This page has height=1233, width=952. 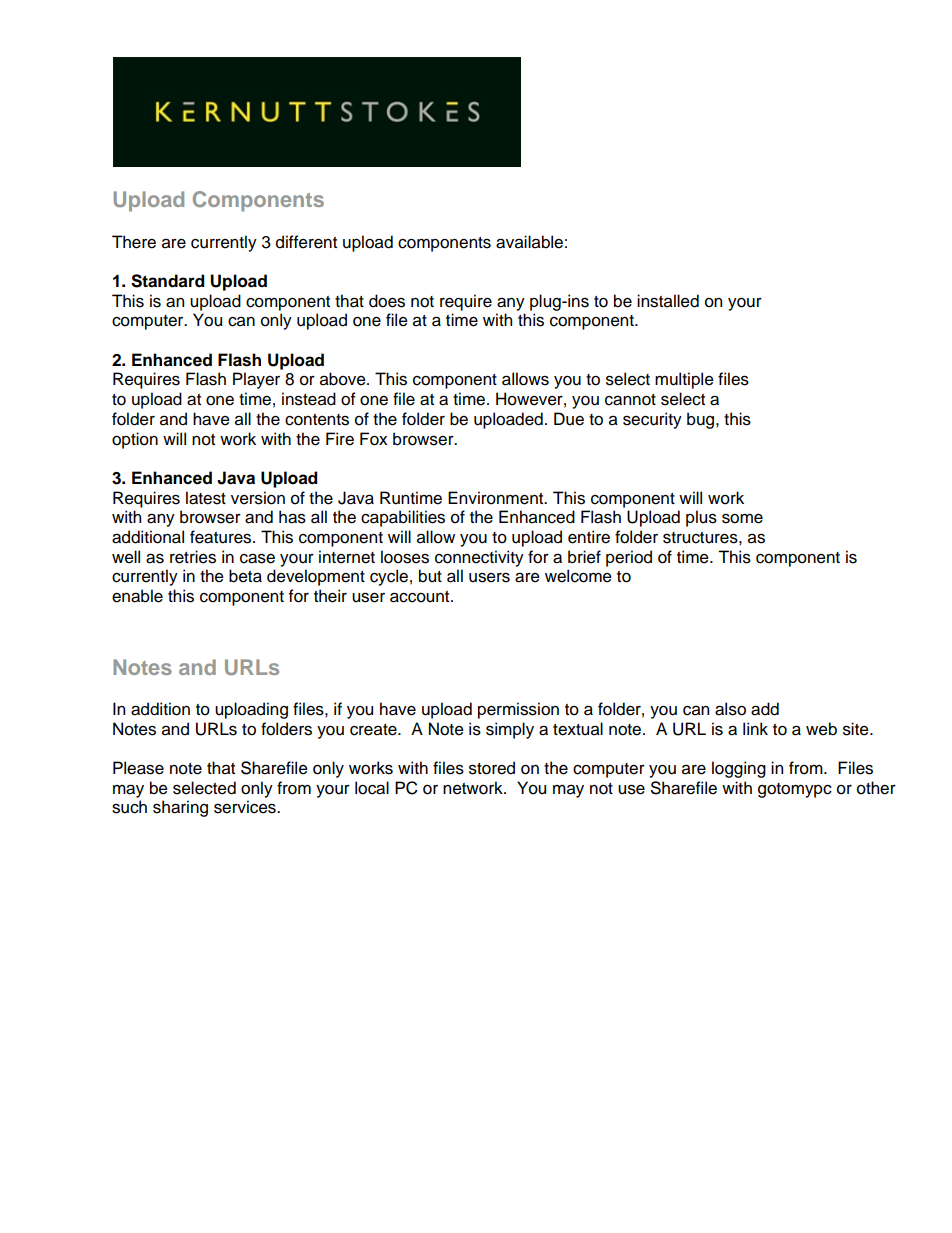 What do you see at coordinates (668, 301) in the page?
I see `installed` at bounding box center [668, 301].
